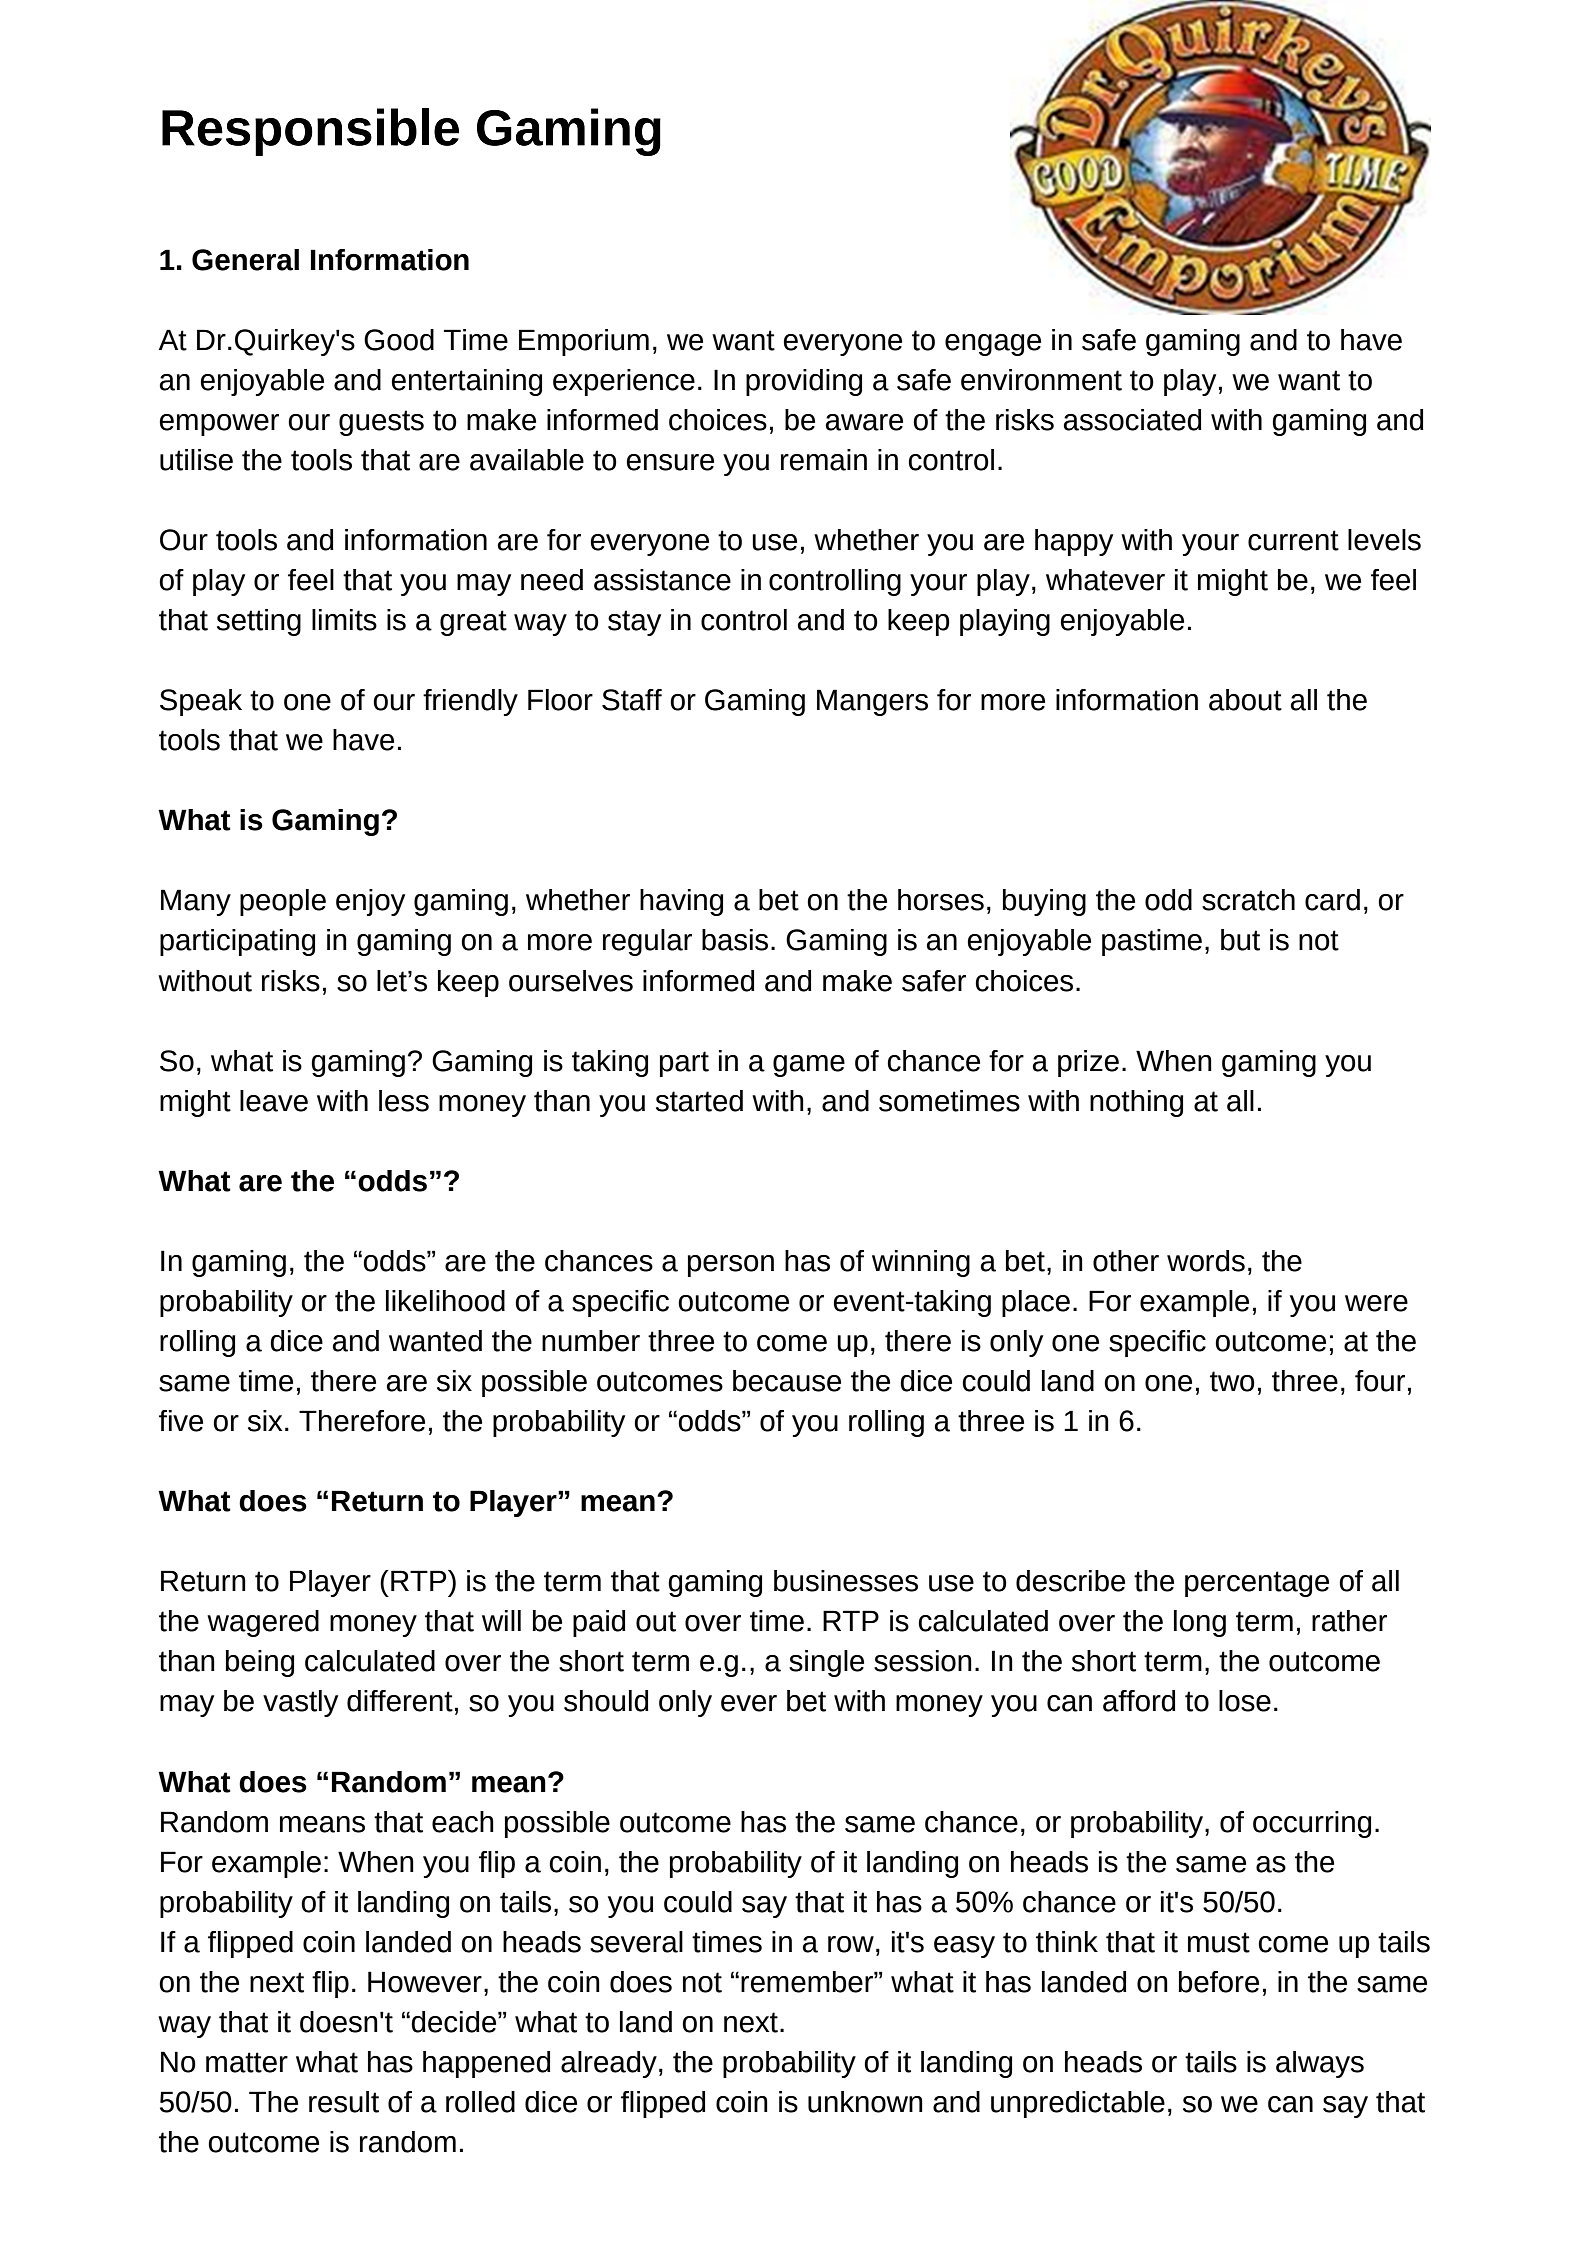 The height and width of the screenshot is (2247, 1589). Describe the element at coordinates (1132, 420) in the screenshot. I see `associated` at that location.
